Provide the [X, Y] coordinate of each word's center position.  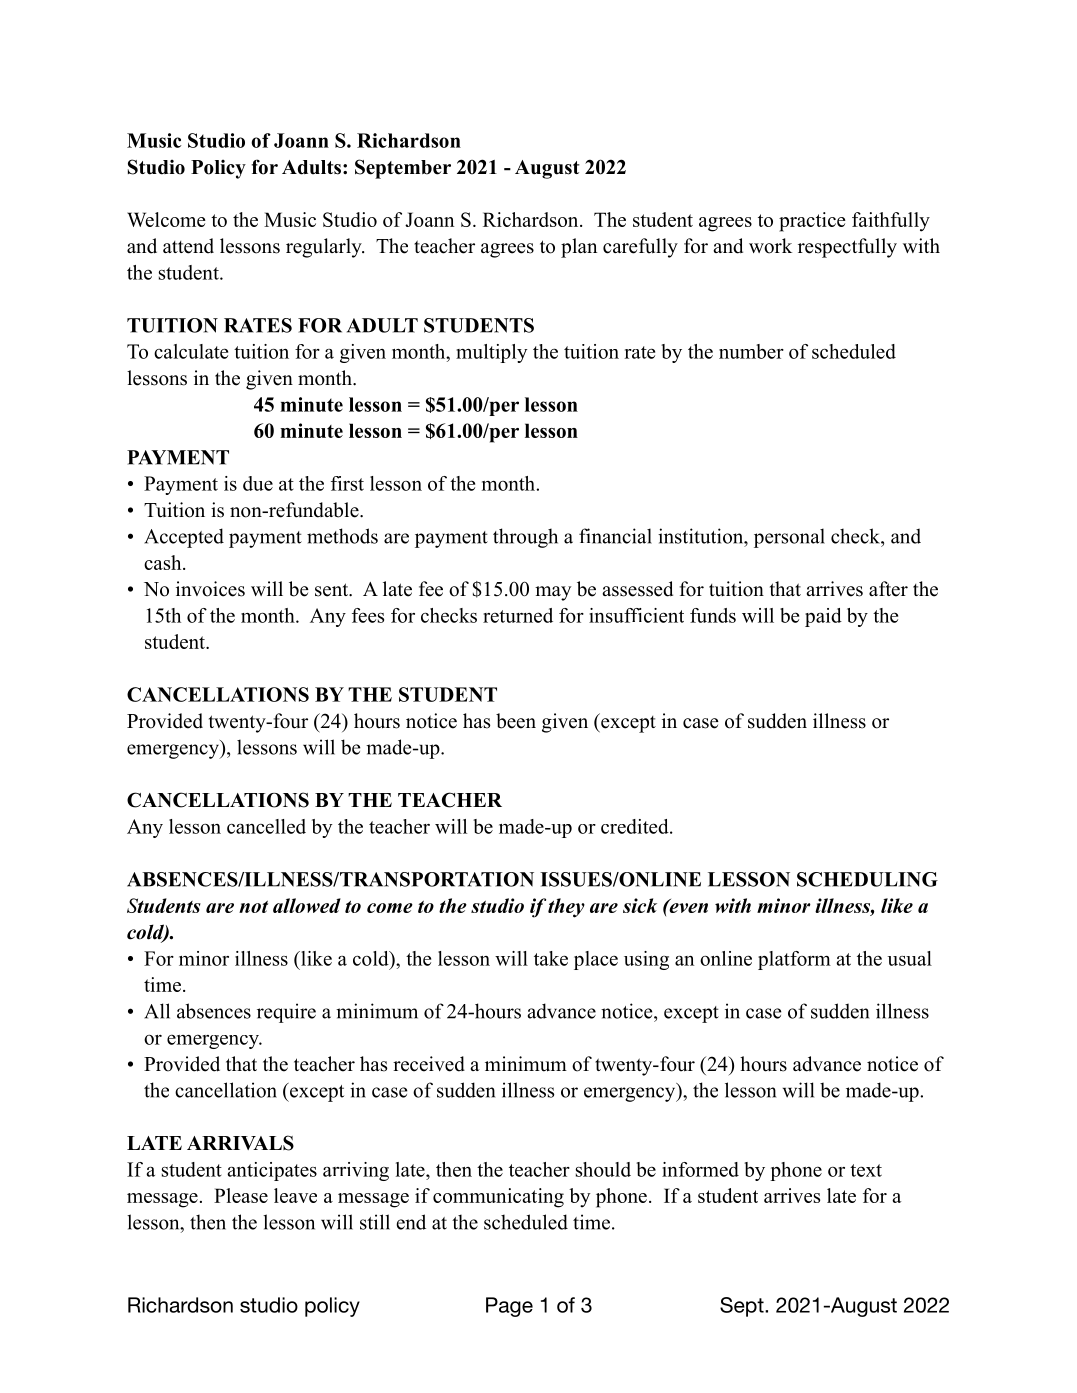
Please [241, 1195]
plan [579, 248]
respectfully [847, 248]
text [866, 1170]
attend [188, 246]
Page [509, 1307]
